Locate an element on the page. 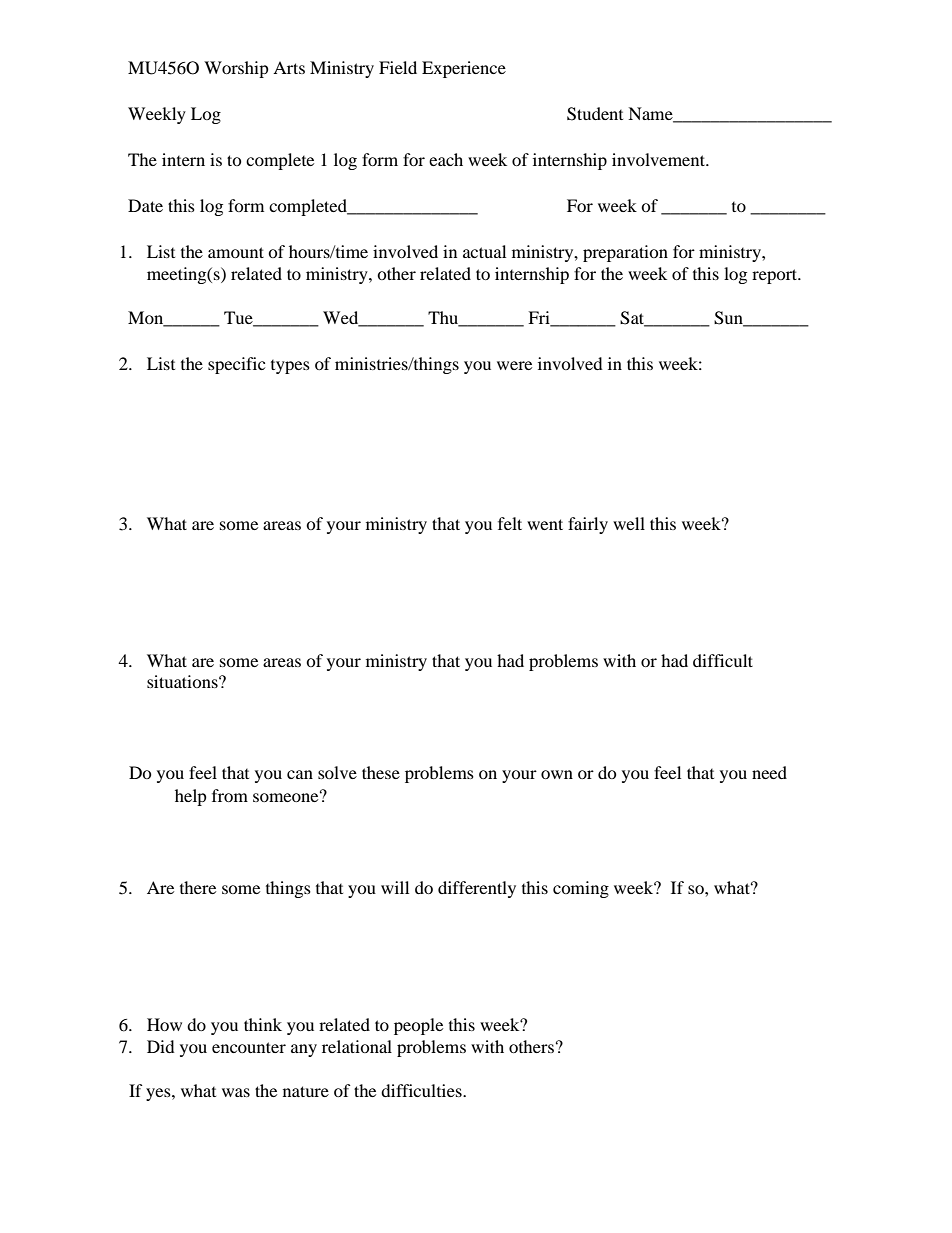  Experience is located at coordinates (464, 69).
